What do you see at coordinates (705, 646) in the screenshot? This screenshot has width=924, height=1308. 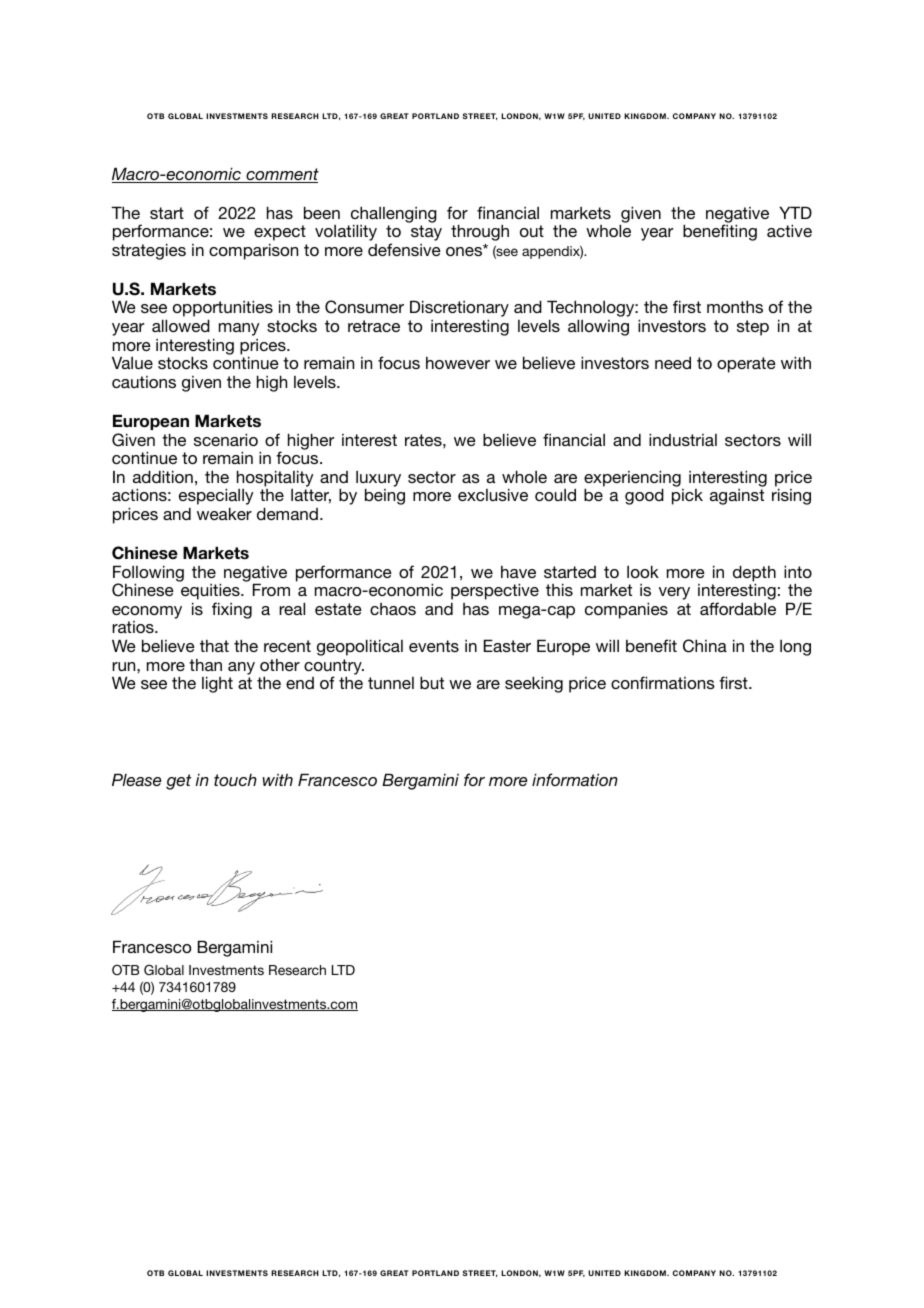 I see `China` at bounding box center [705, 646].
